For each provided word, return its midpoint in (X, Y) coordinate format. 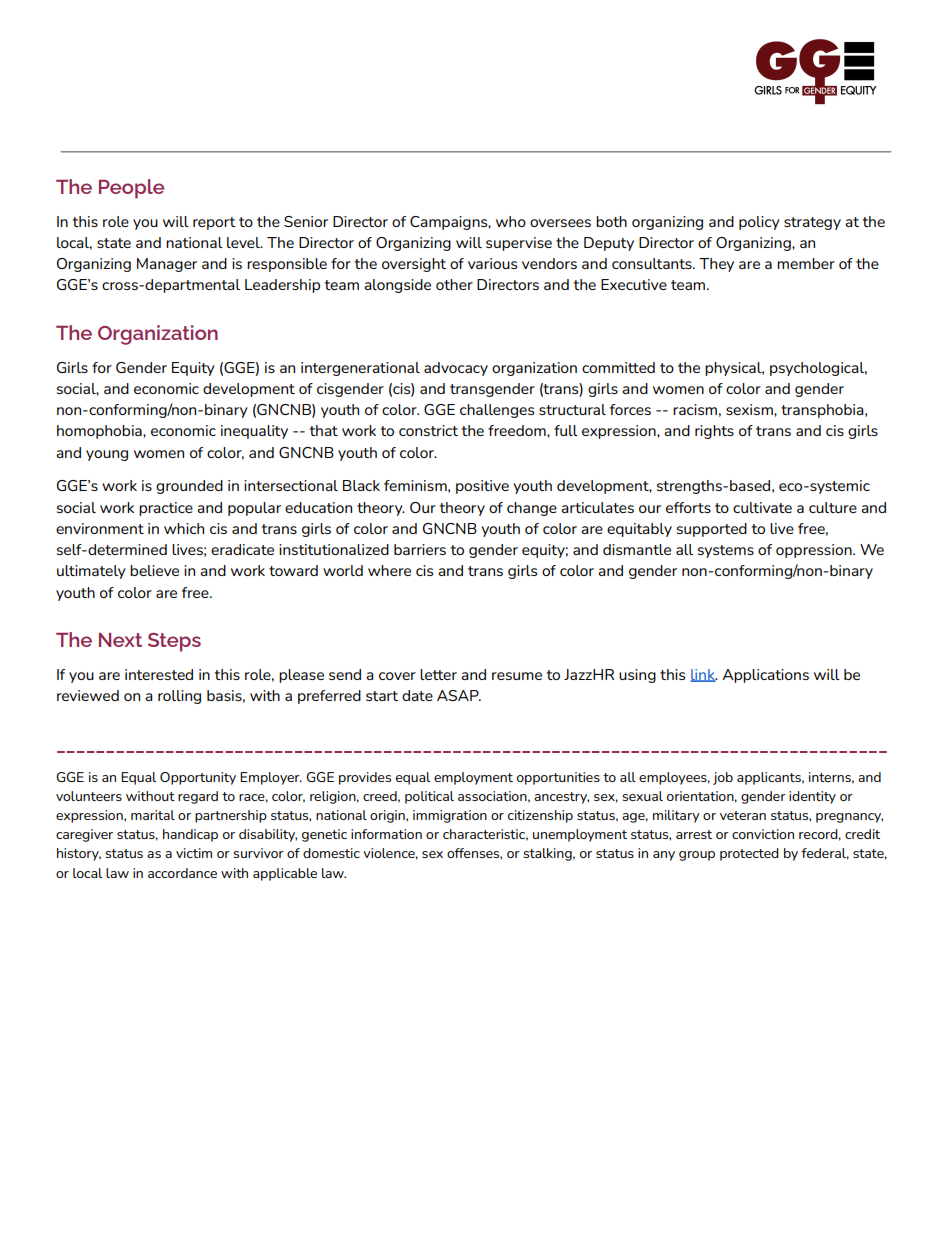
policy (759, 223)
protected (749, 854)
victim (194, 853)
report (214, 223)
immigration (450, 816)
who (511, 221)
